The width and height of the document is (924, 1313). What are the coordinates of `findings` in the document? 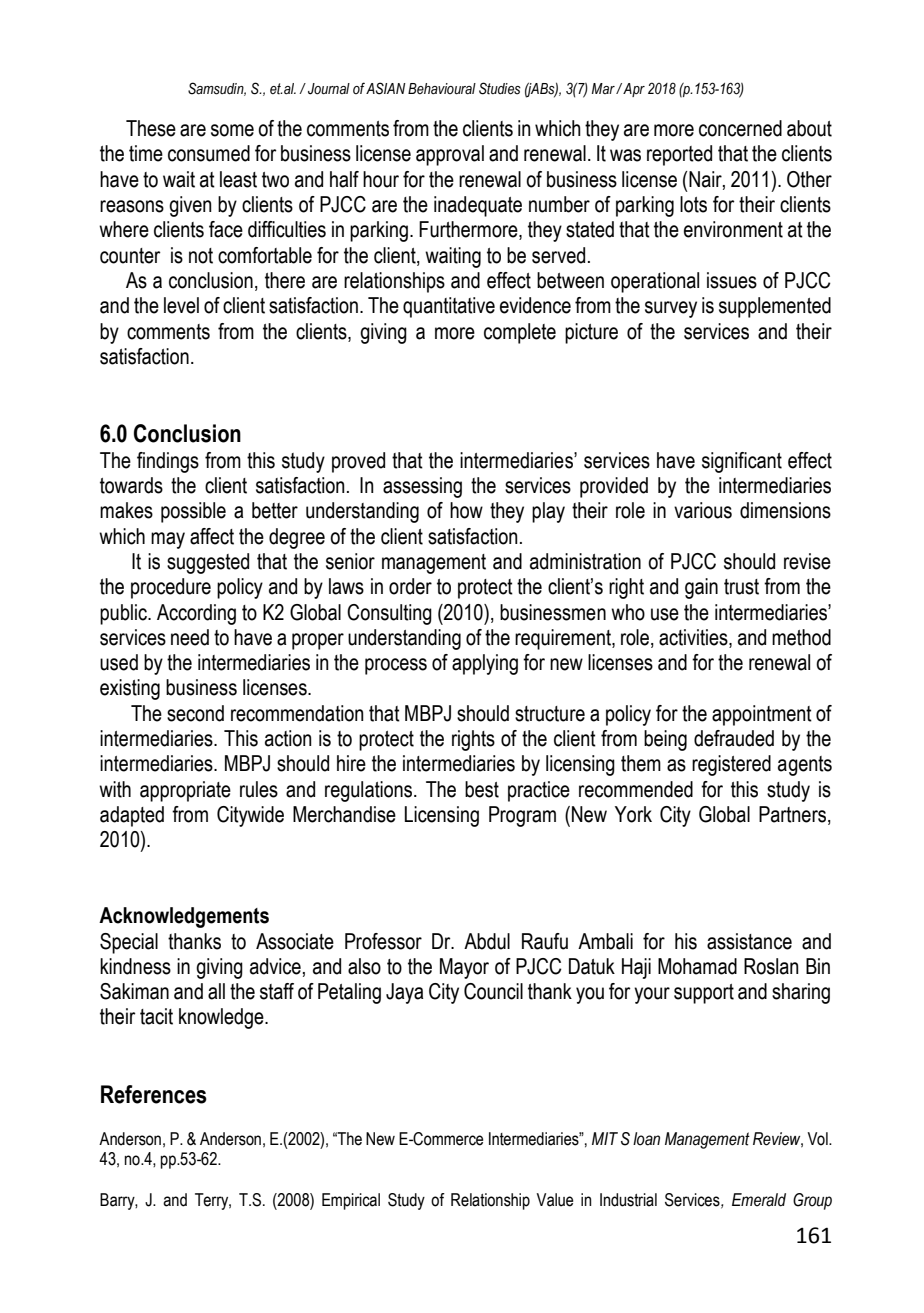 It's located at (168, 462).
